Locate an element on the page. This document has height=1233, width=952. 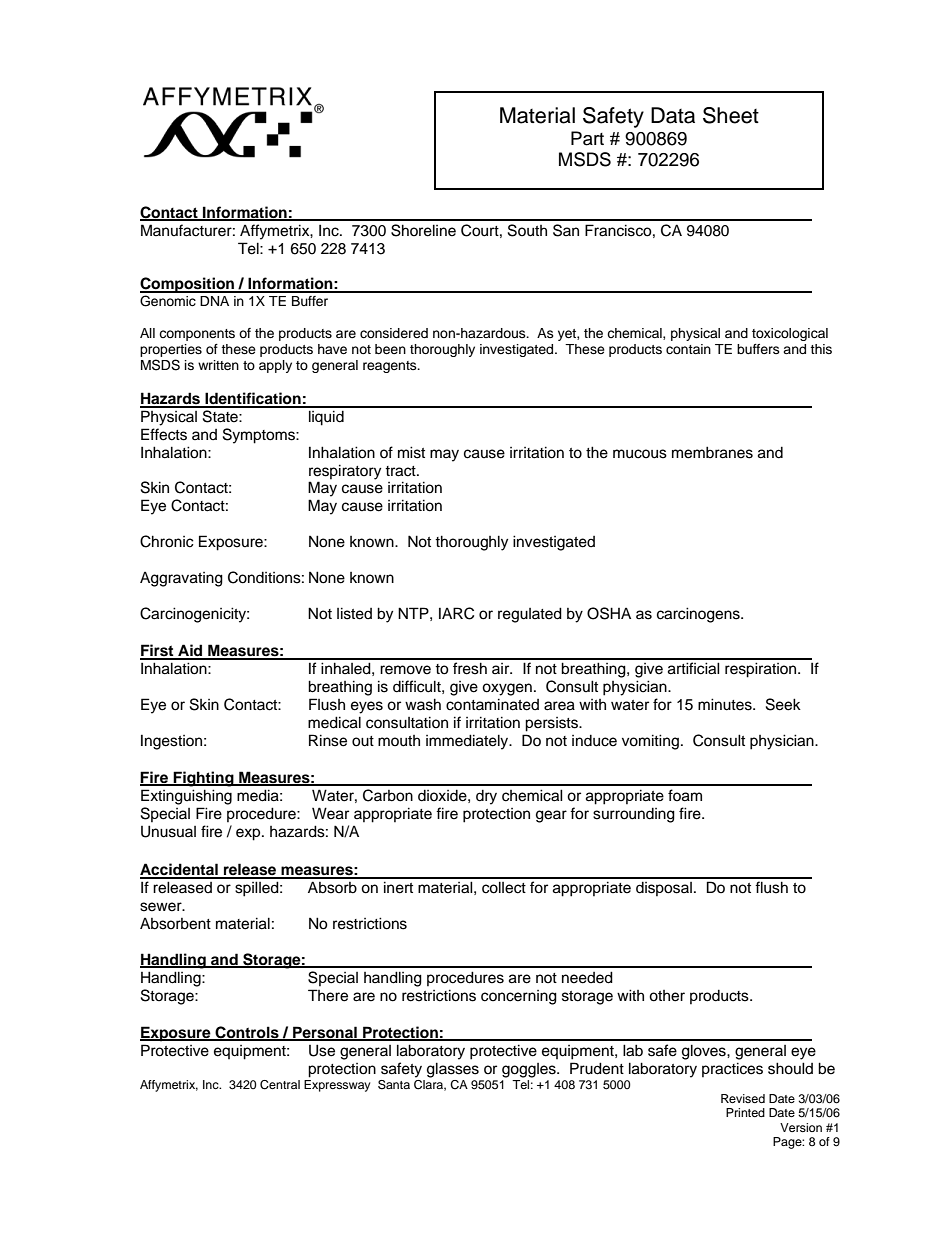
Central is located at coordinates (280, 1085).
